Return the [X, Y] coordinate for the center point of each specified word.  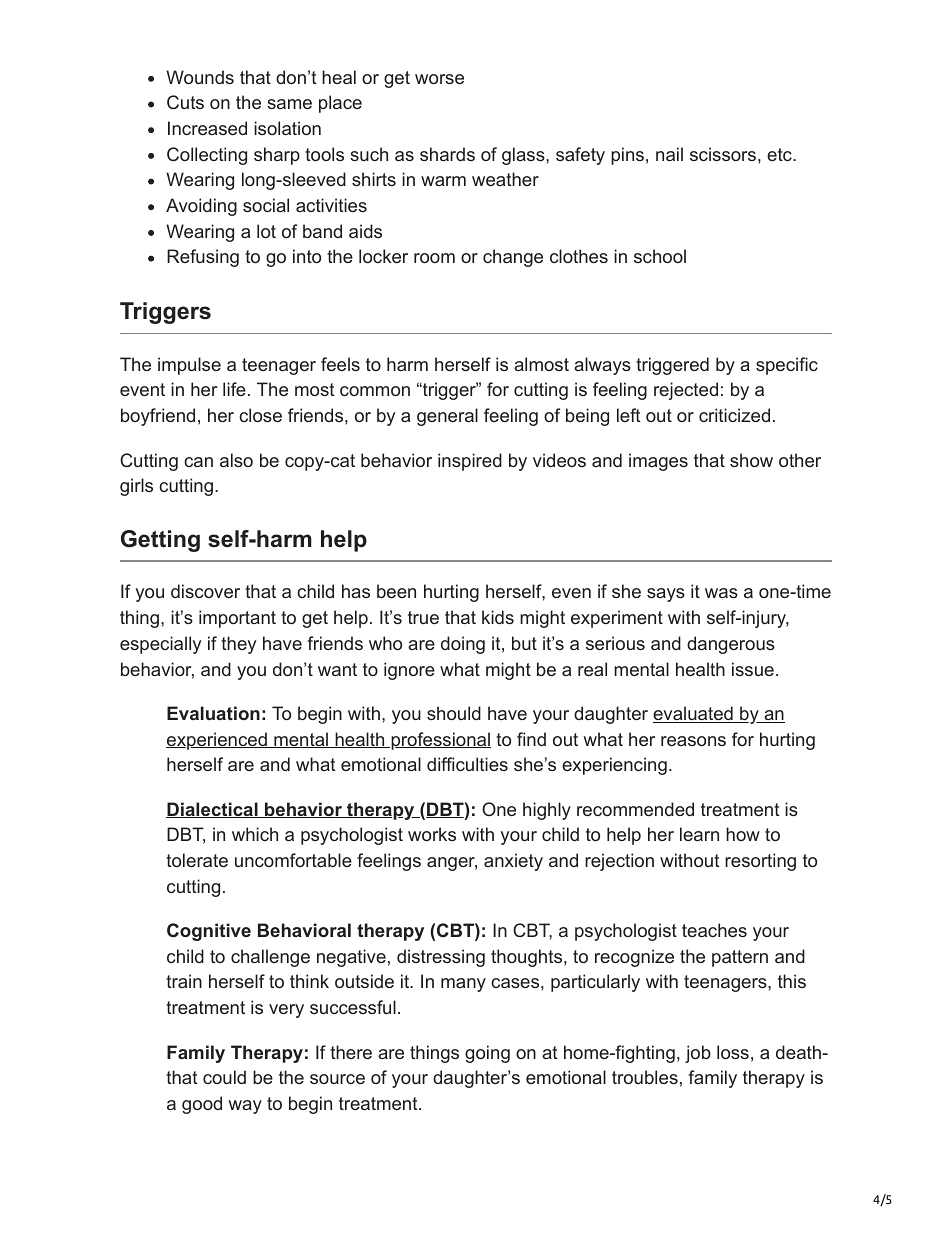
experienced [217, 741]
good [202, 1105]
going [487, 1054]
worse [439, 79]
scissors [723, 154]
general [447, 417]
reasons [693, 741]
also [236, 460]
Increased [207, 128]
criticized [734, 415]
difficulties [467, 764]
